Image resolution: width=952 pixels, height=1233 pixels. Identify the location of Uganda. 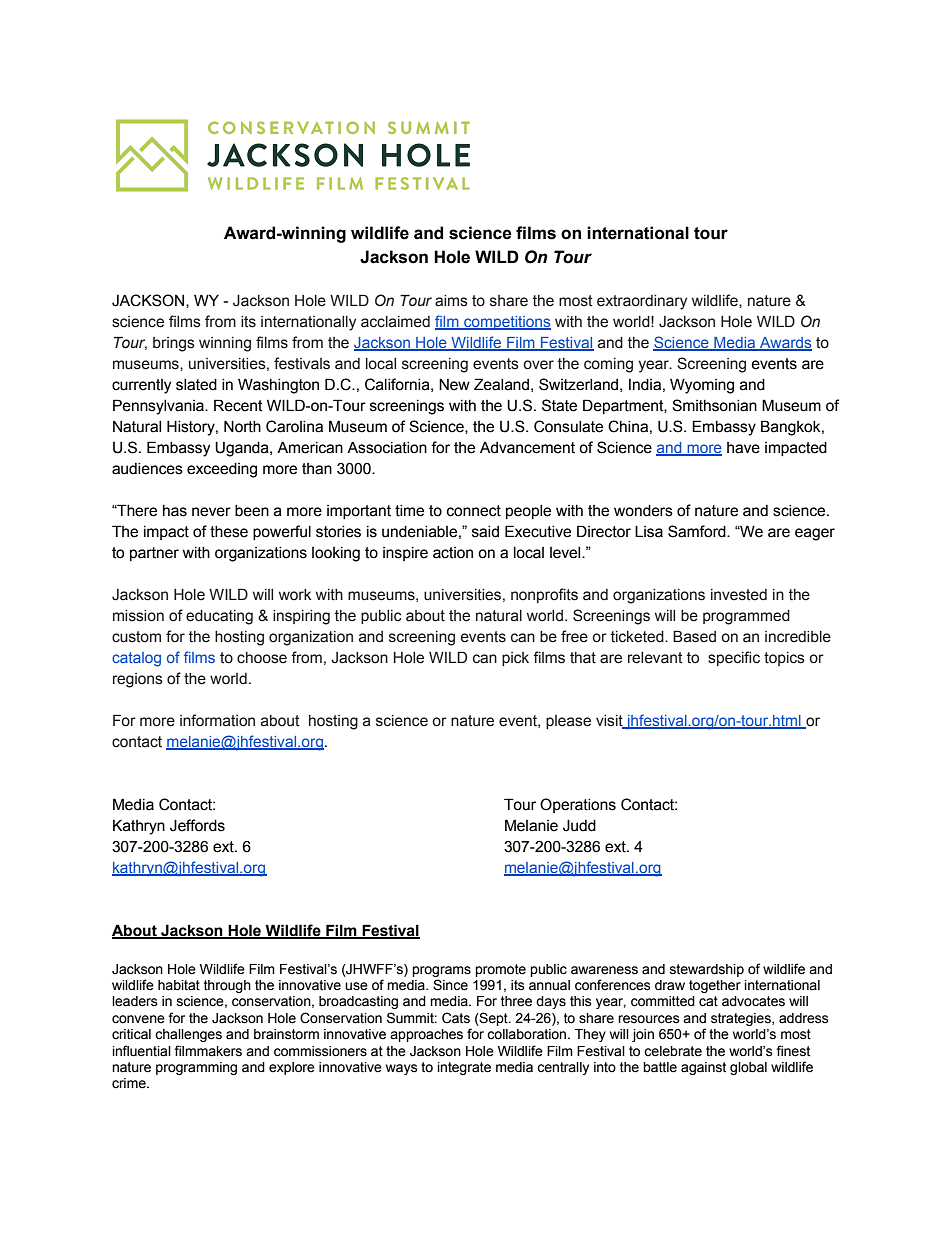
(243, 449).
